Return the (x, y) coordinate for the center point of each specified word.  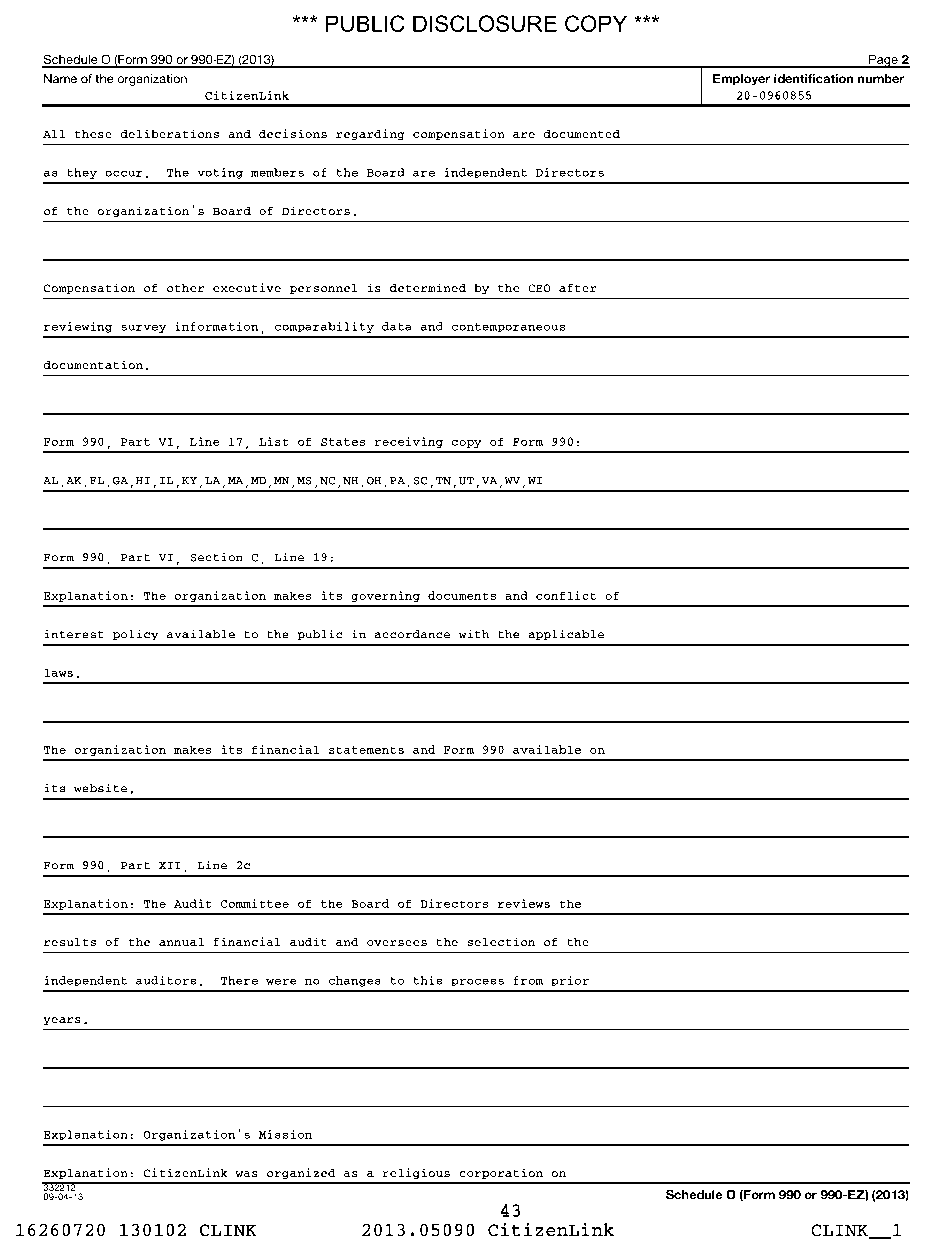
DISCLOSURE (485, 23)
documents (462, 595)
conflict (566, 595)
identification (813, 79)
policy (136, 635)
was (246, 1174)
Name (60, 79)
